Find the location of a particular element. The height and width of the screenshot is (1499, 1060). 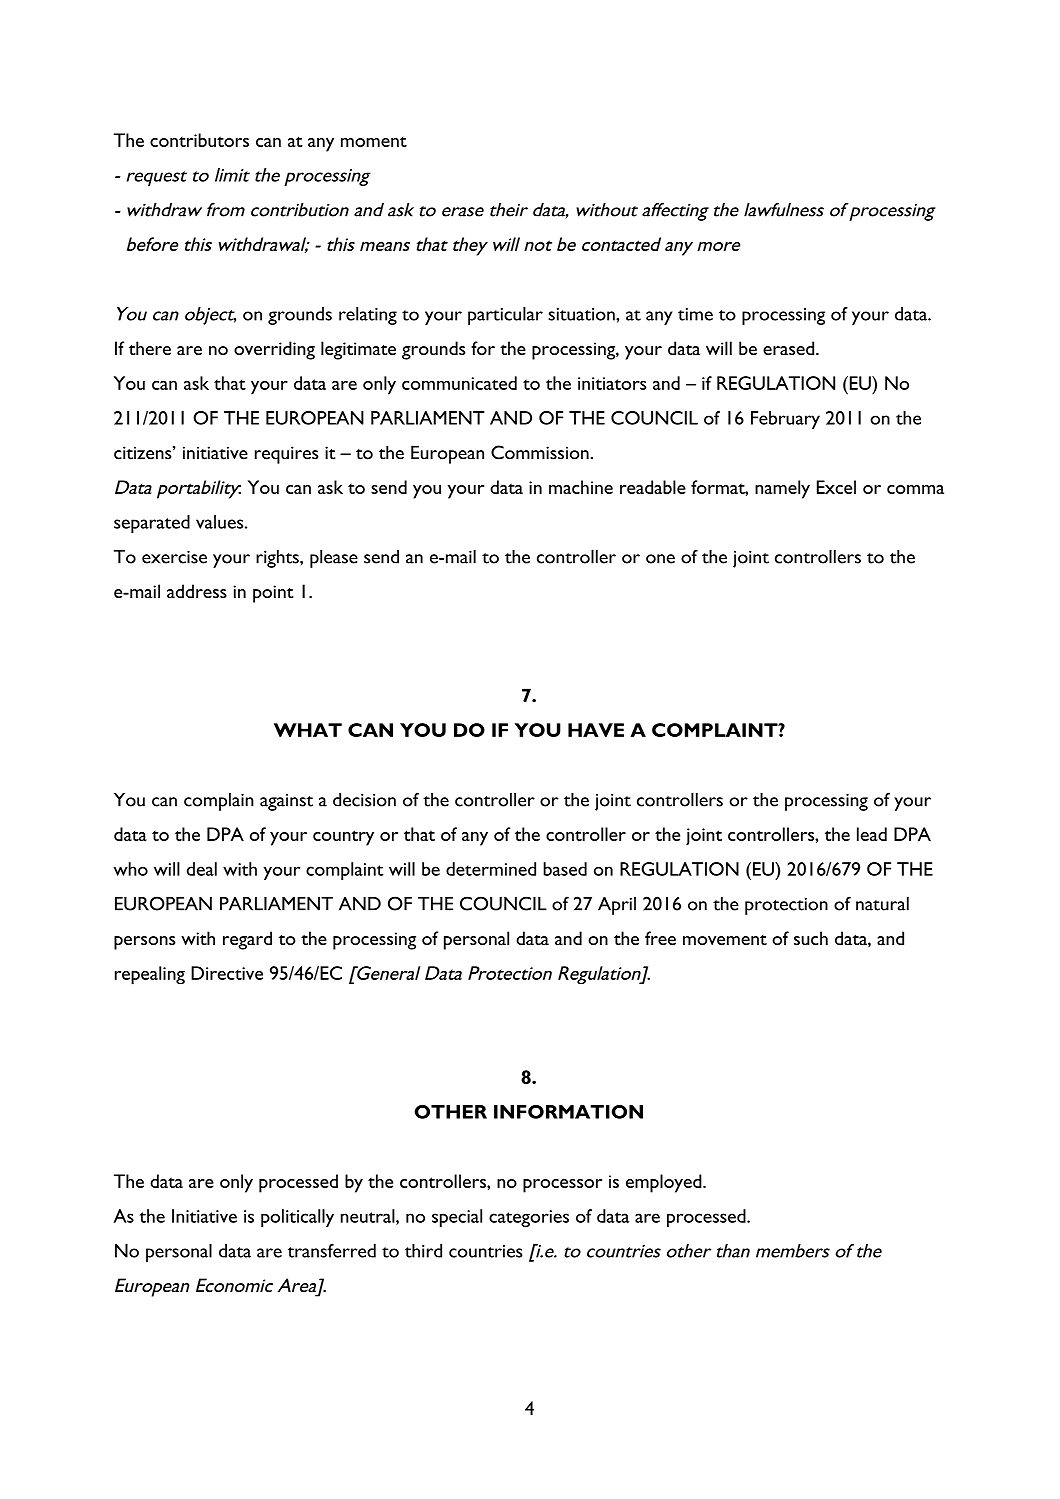

contributors is located at coordinates (199, 140).
